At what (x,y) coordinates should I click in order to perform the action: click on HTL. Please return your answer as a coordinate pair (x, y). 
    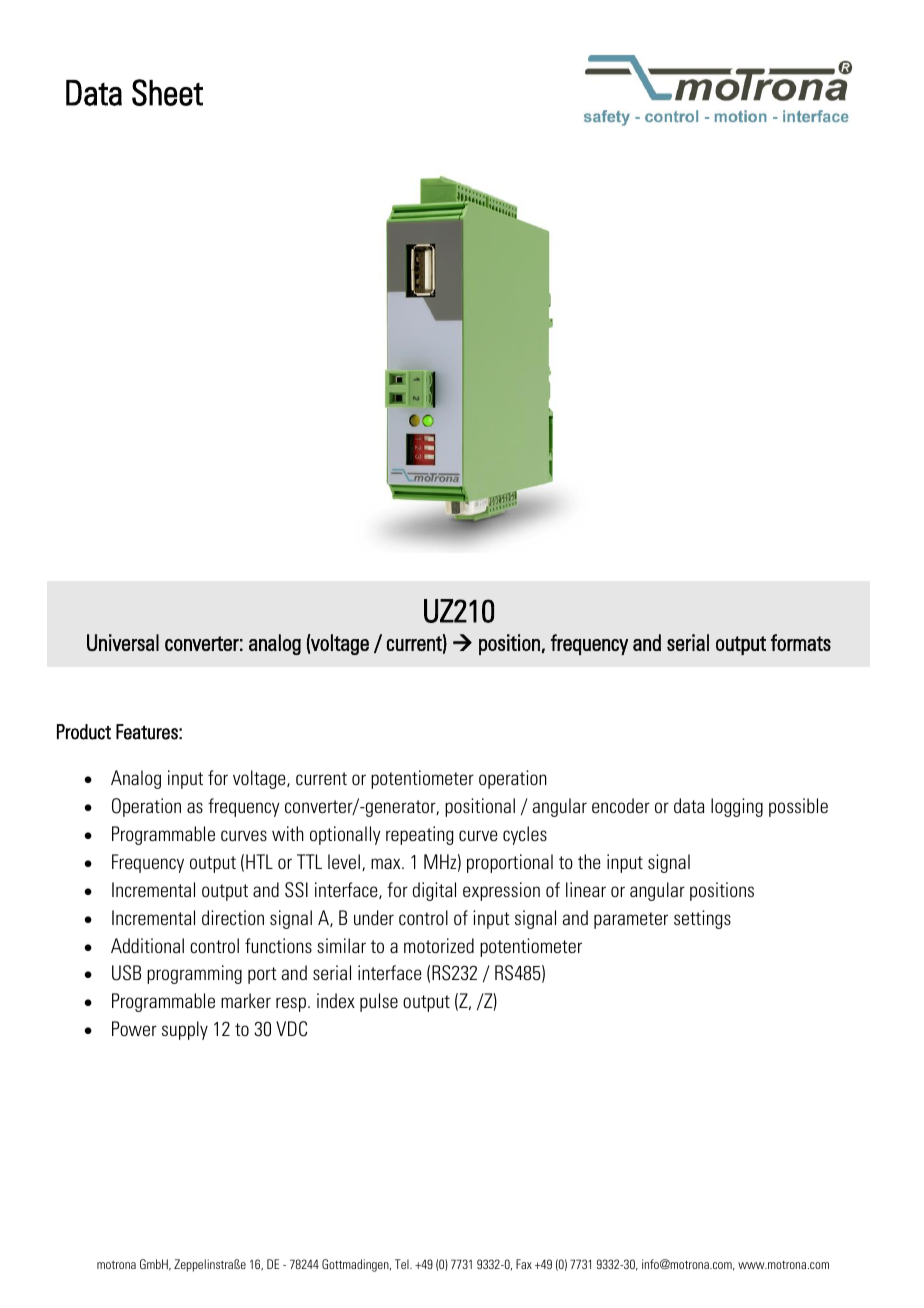
    Looking at the image, I should click on (259, 861).
